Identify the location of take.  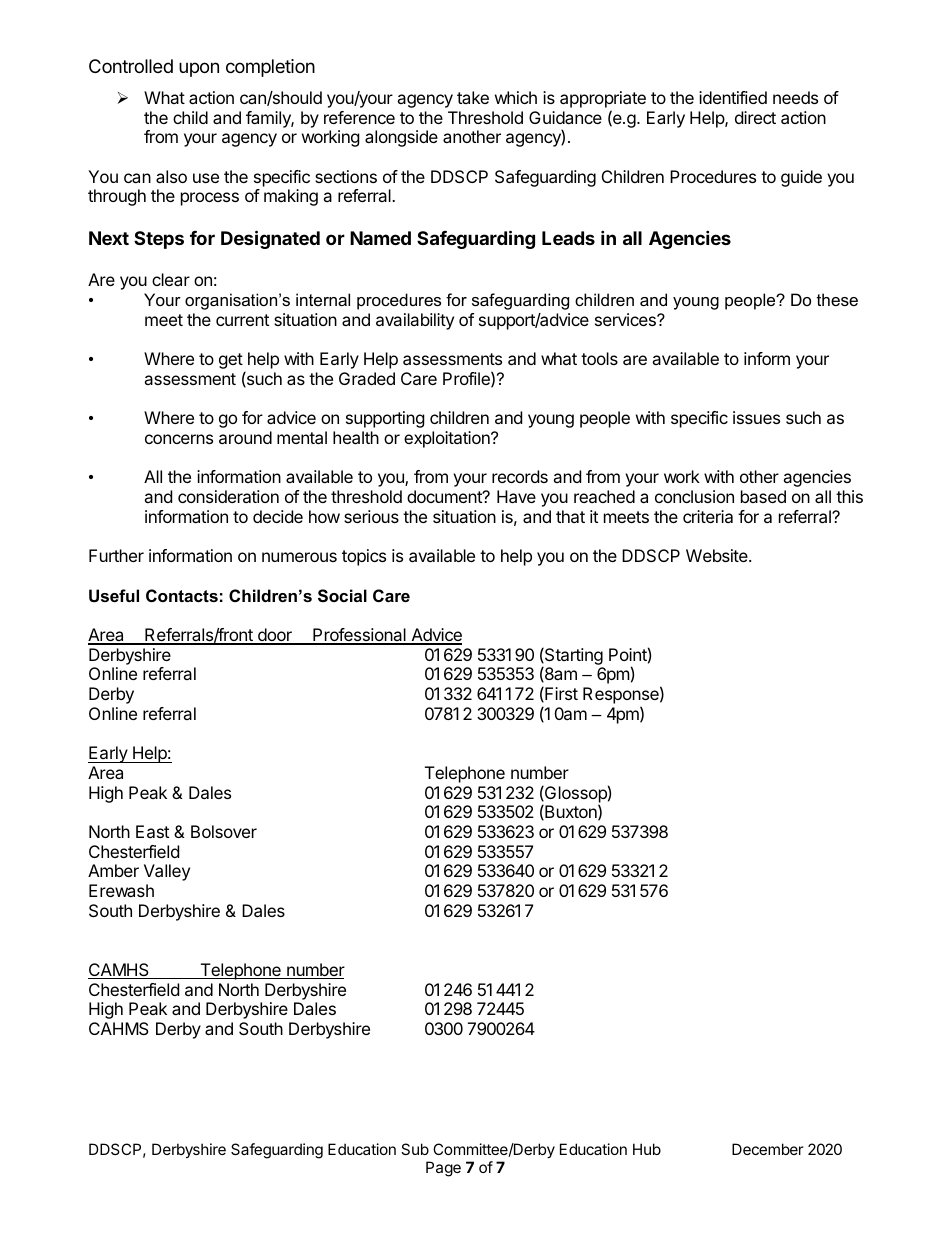
(473, 97).
